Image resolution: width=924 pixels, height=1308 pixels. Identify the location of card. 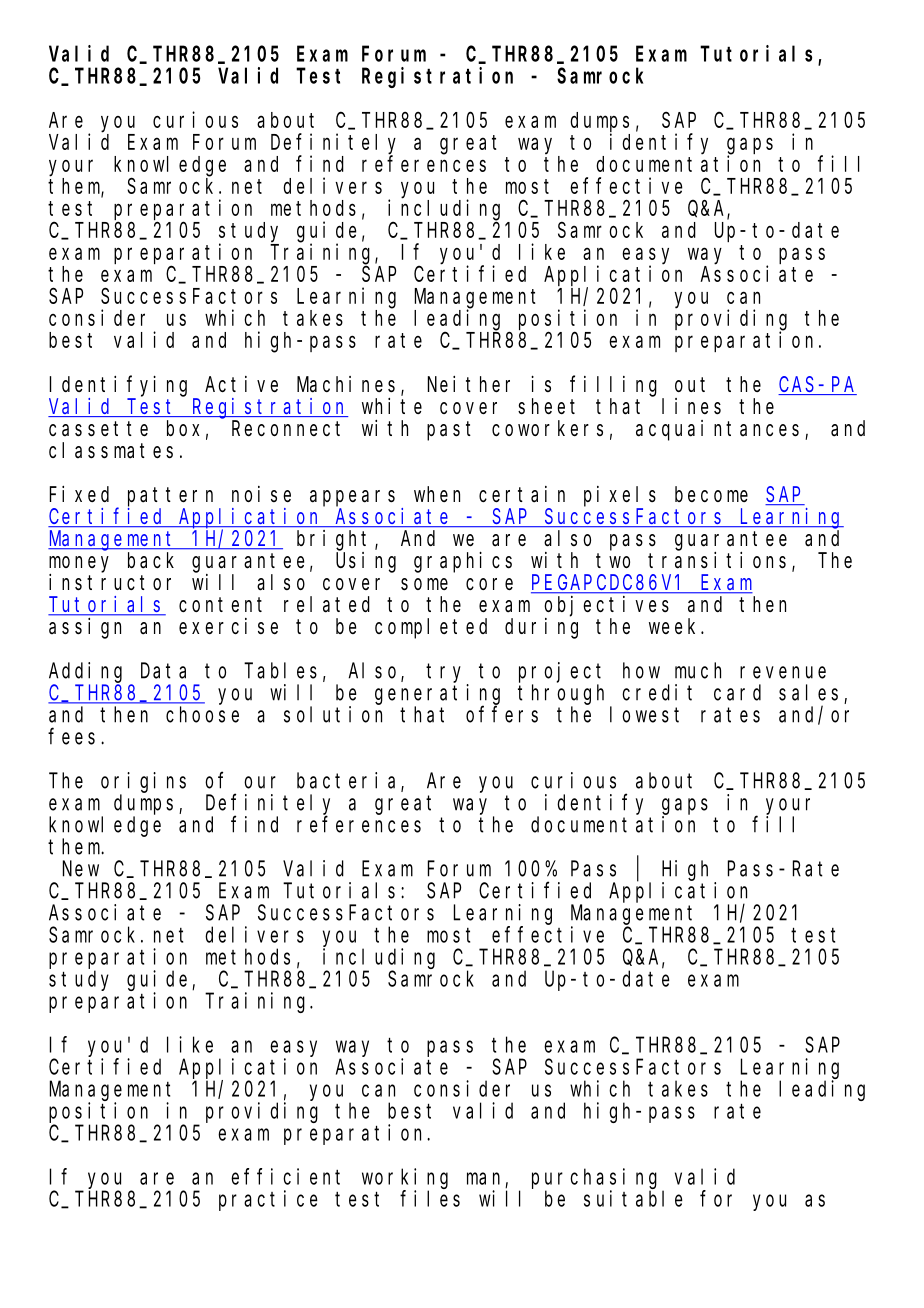
(737, 692).
